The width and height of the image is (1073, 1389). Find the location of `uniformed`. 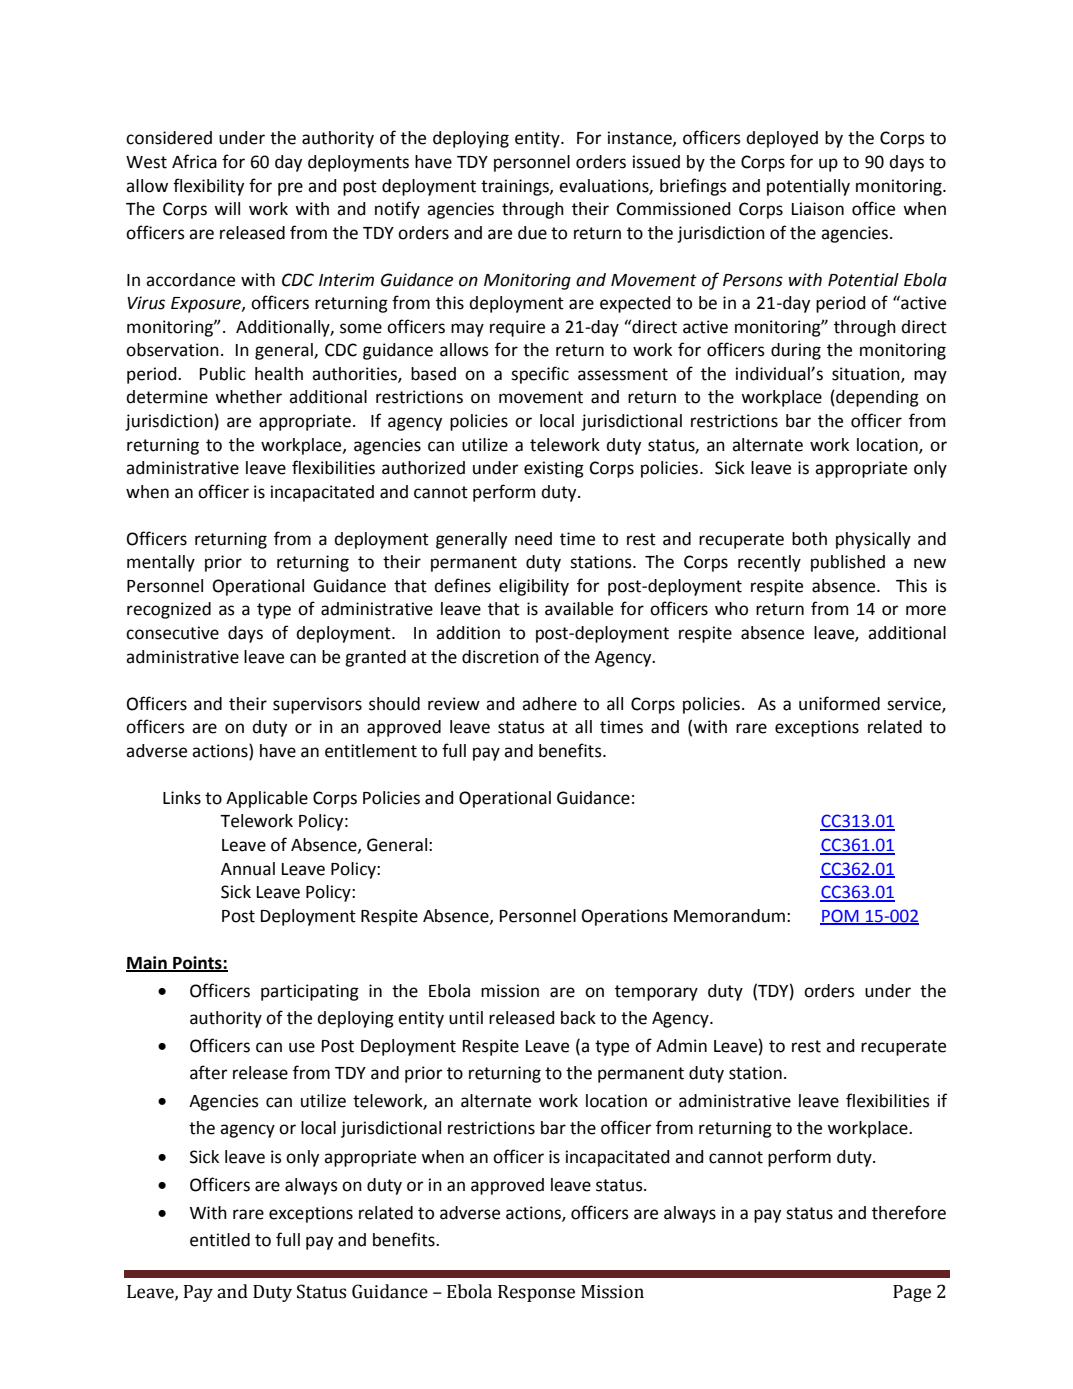

uniformed is located at coordinates (839, 703).
